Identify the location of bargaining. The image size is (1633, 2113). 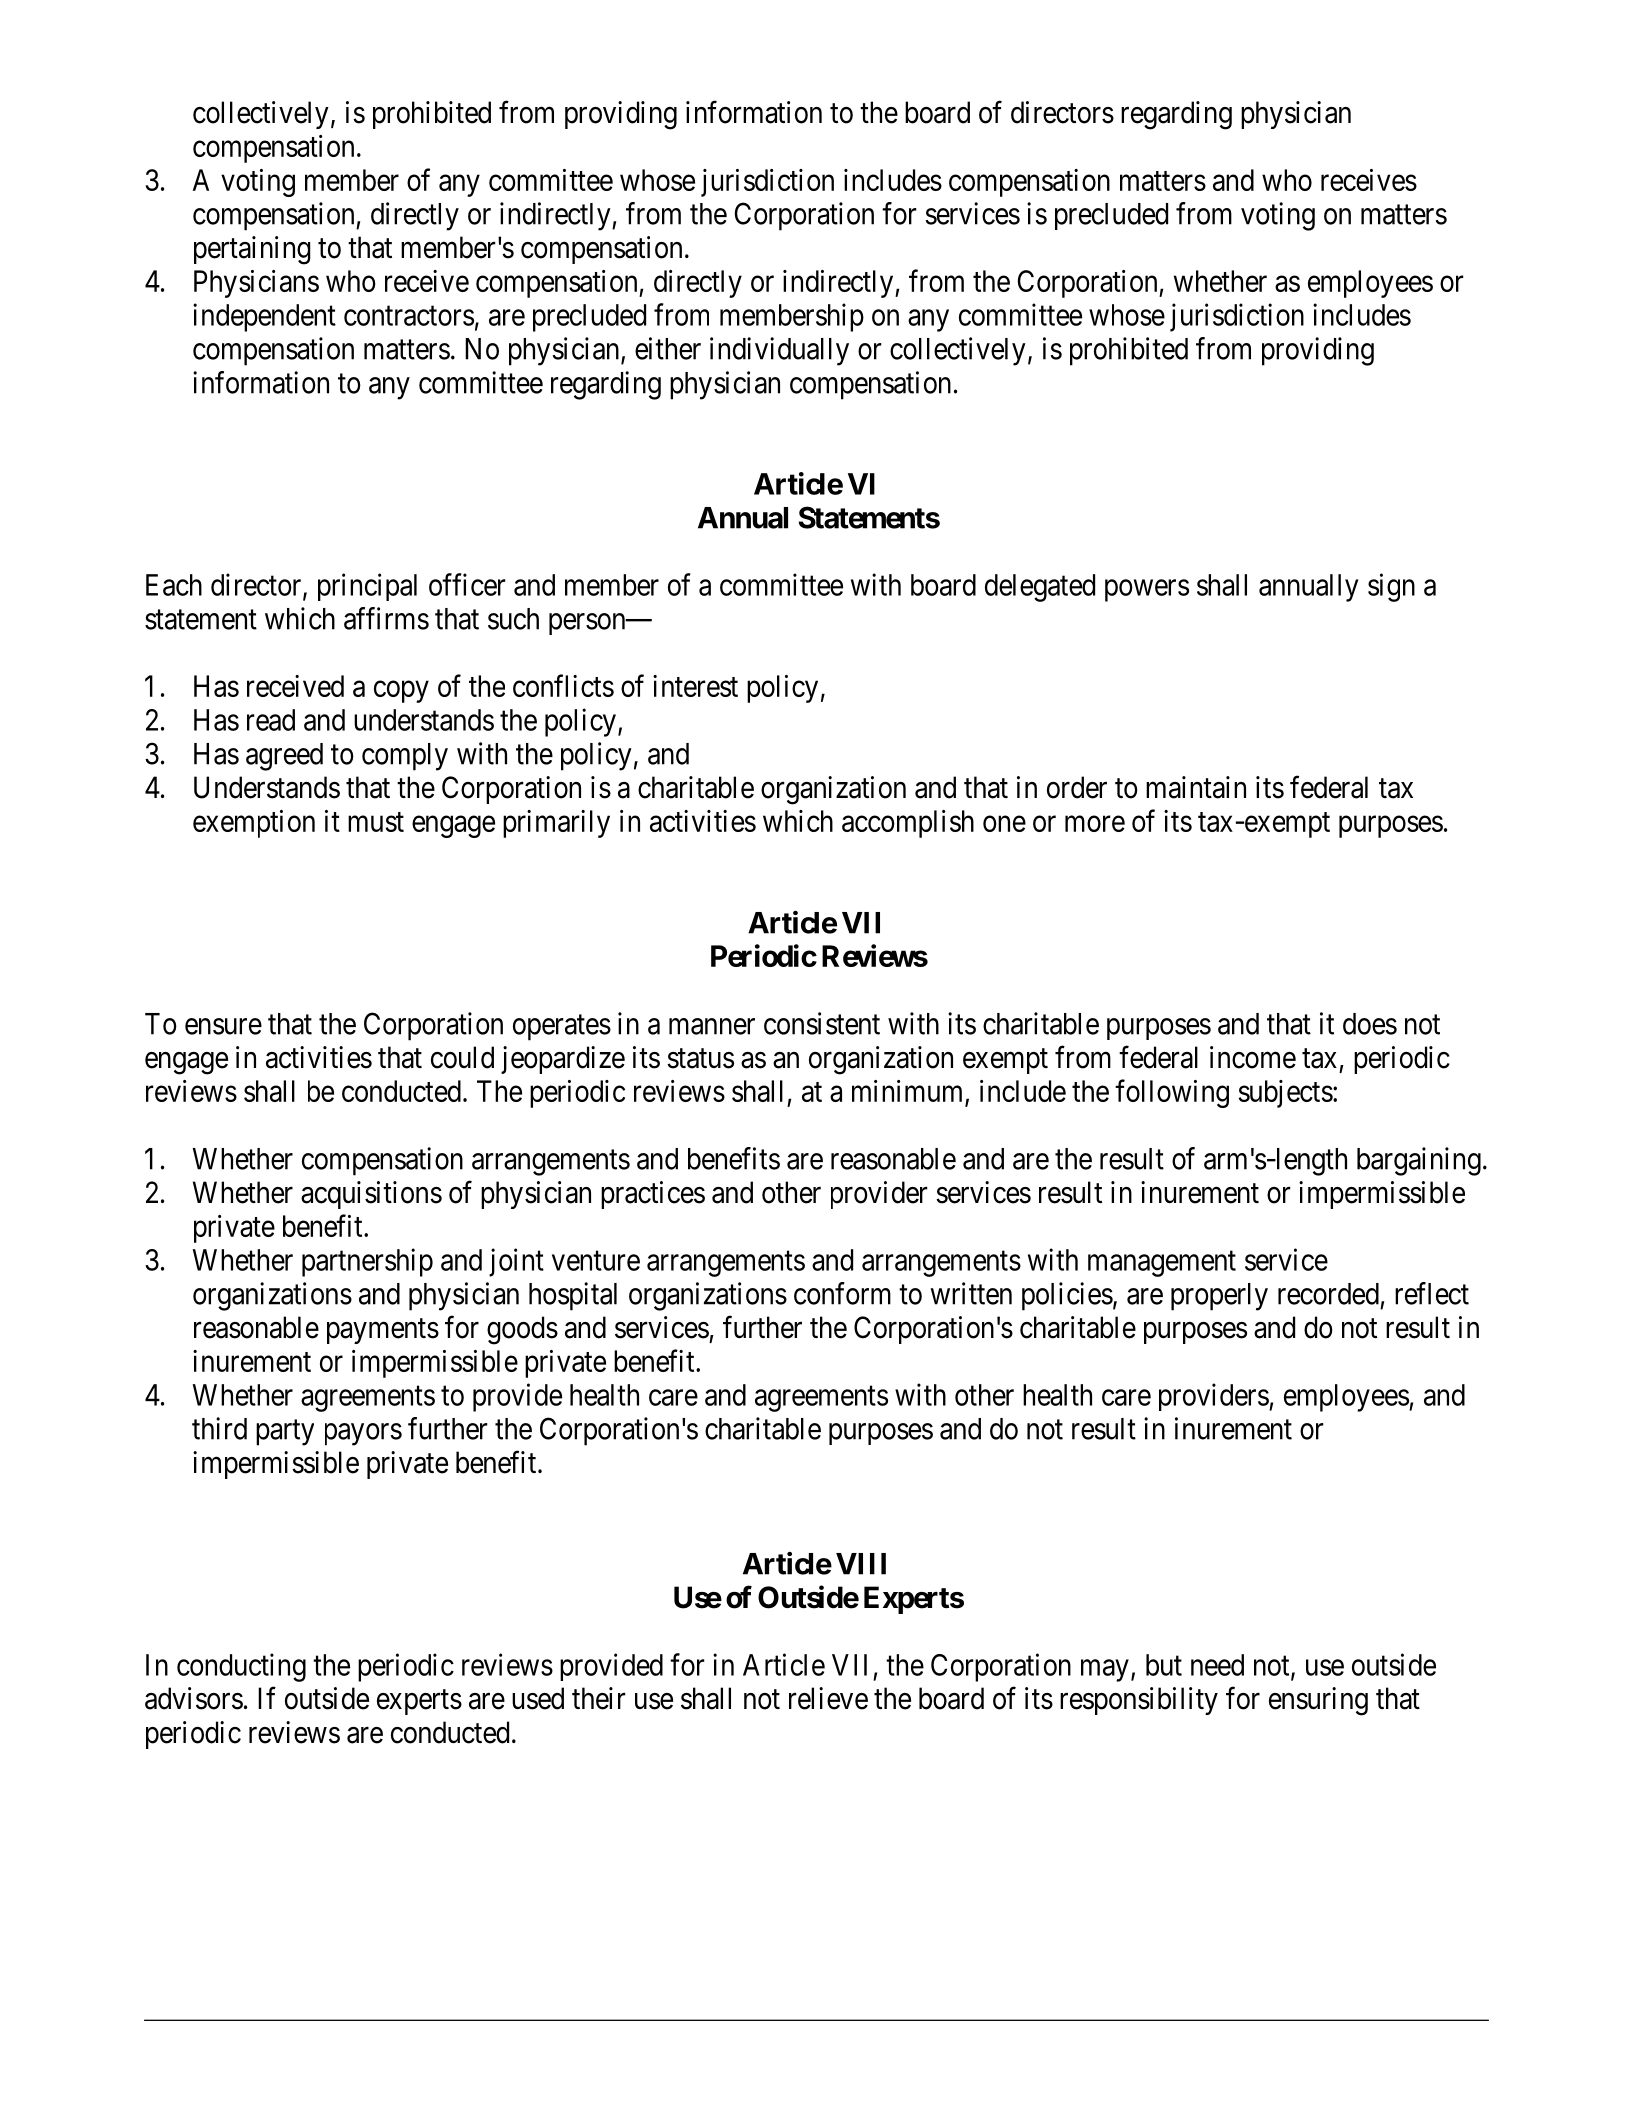
(1419, 1161).
